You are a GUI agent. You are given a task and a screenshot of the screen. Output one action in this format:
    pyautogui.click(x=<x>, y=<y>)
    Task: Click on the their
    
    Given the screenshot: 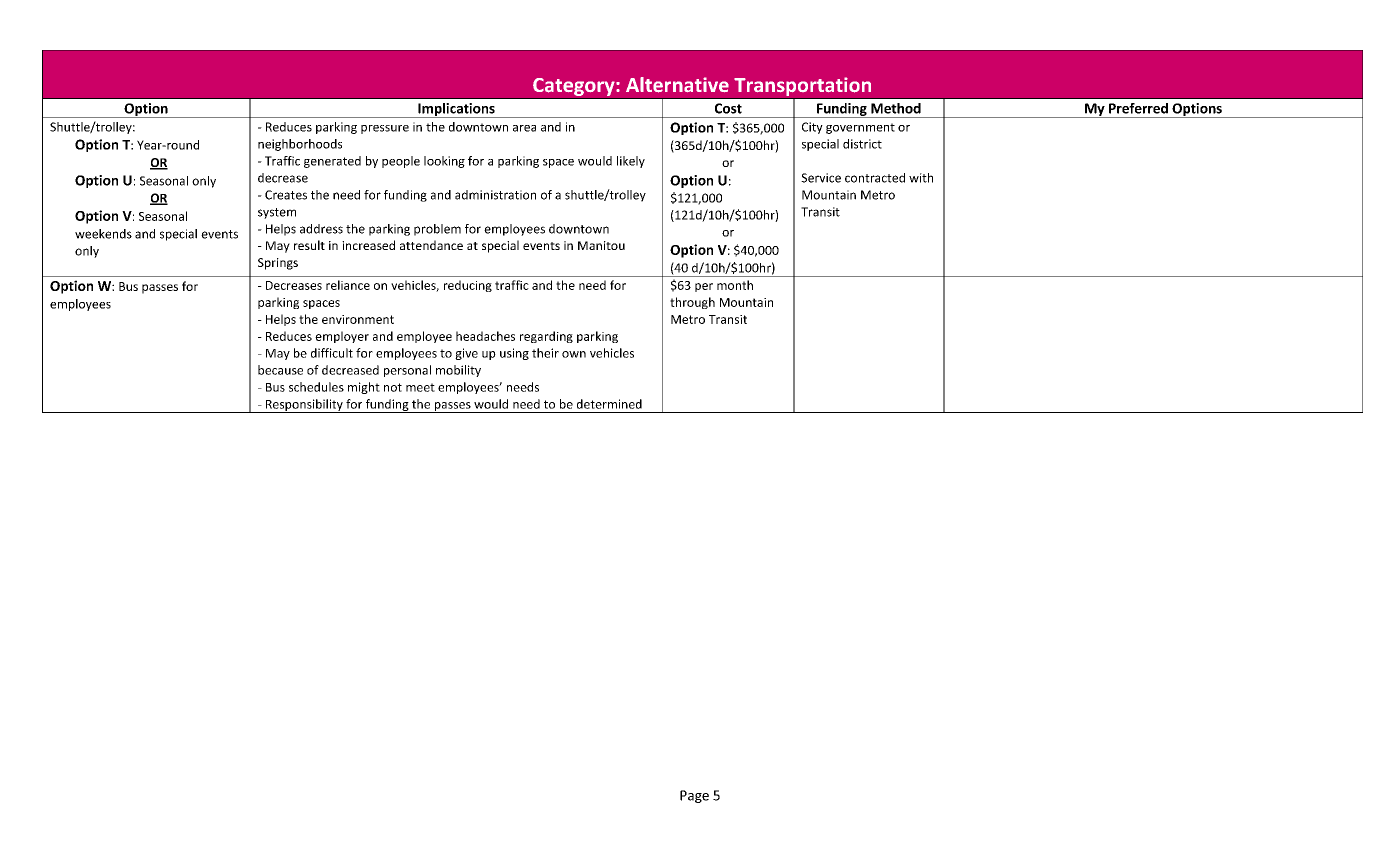 What is the action you would take?
    pyautogui.click(x=545, y=353)
